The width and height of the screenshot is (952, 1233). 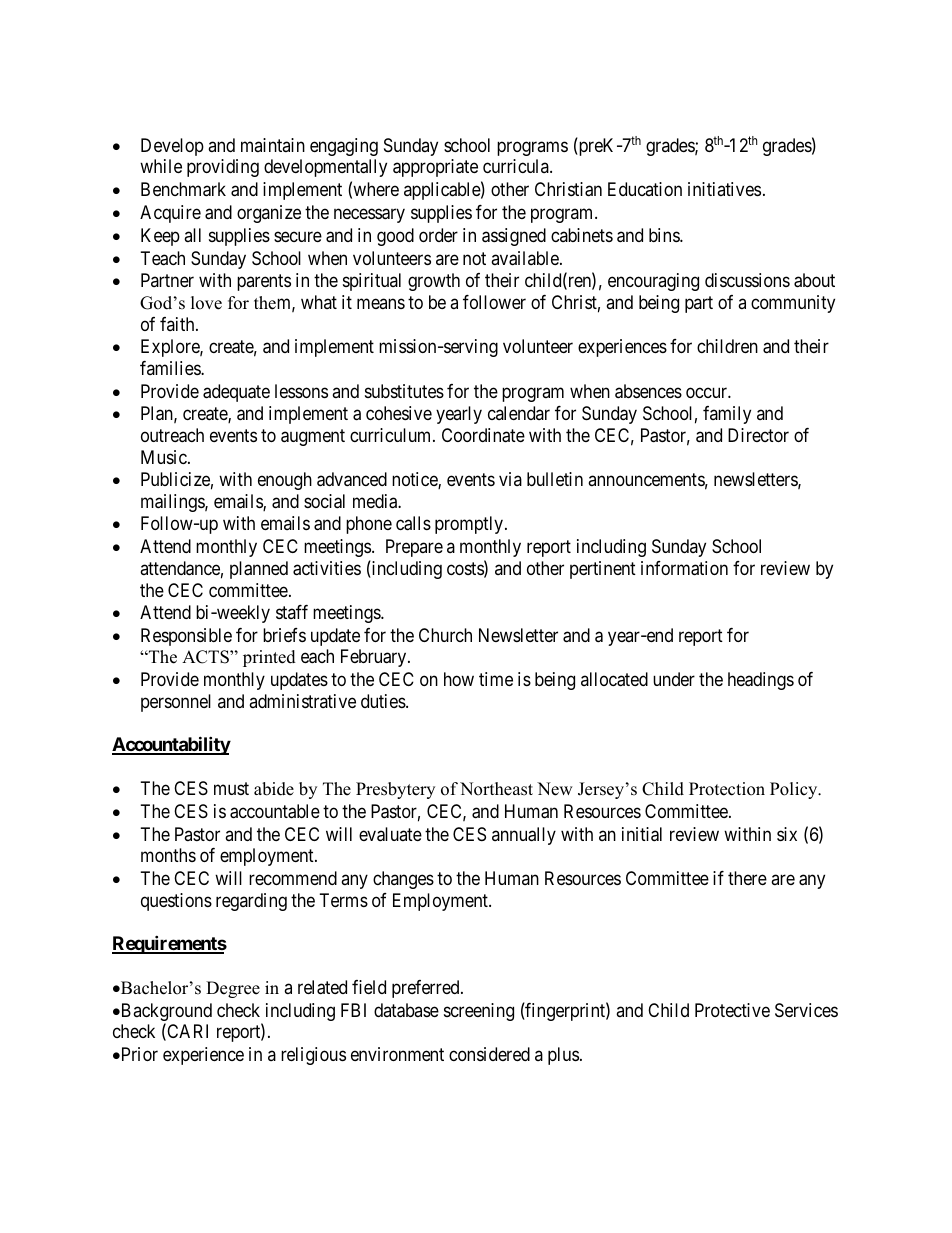 What do you see at coordinates (684, 568) in the screenshot?
I see `information` at bounding box center [684, 568].
